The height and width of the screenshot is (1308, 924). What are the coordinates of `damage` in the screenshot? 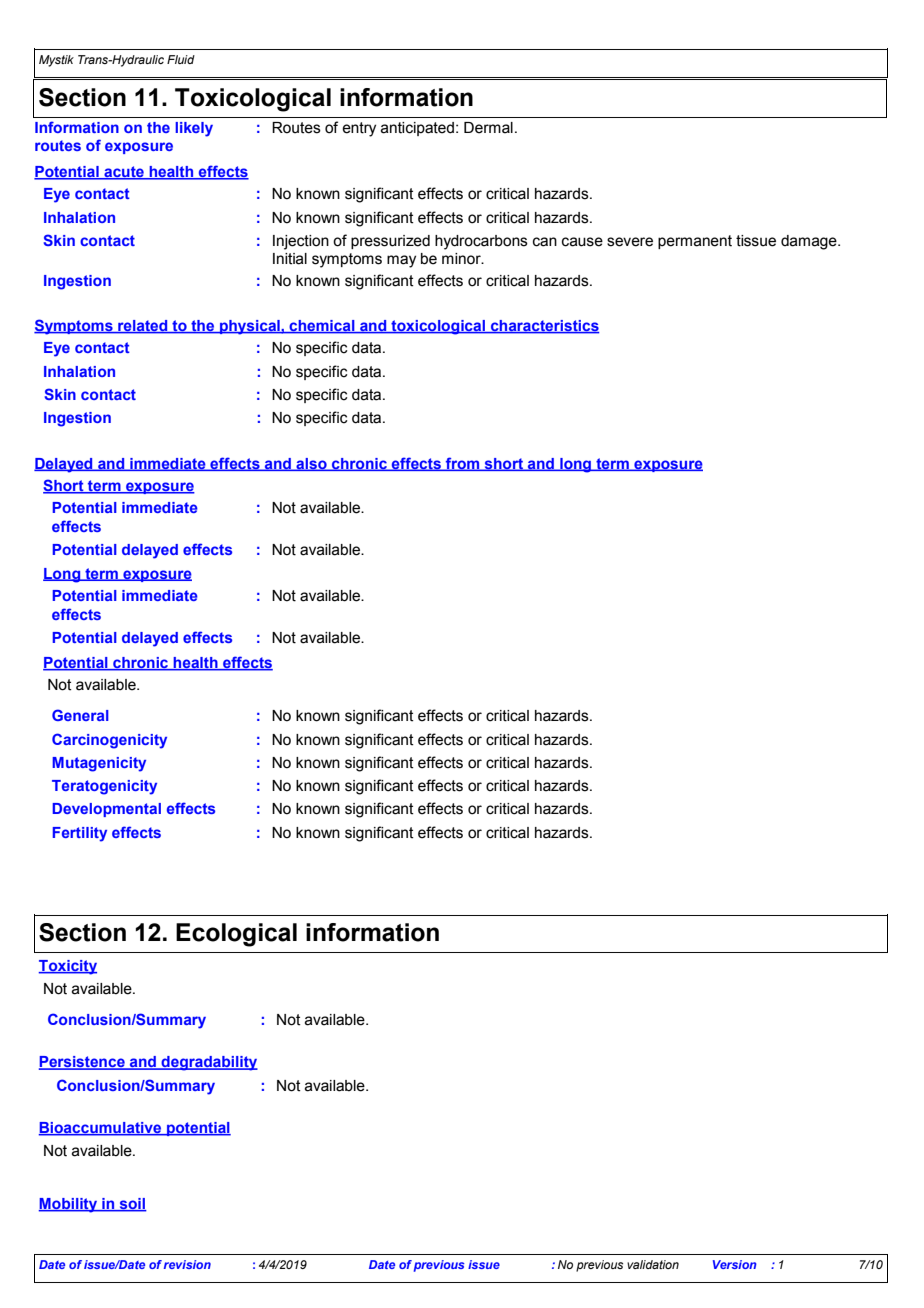 It's located at (810, 242).
